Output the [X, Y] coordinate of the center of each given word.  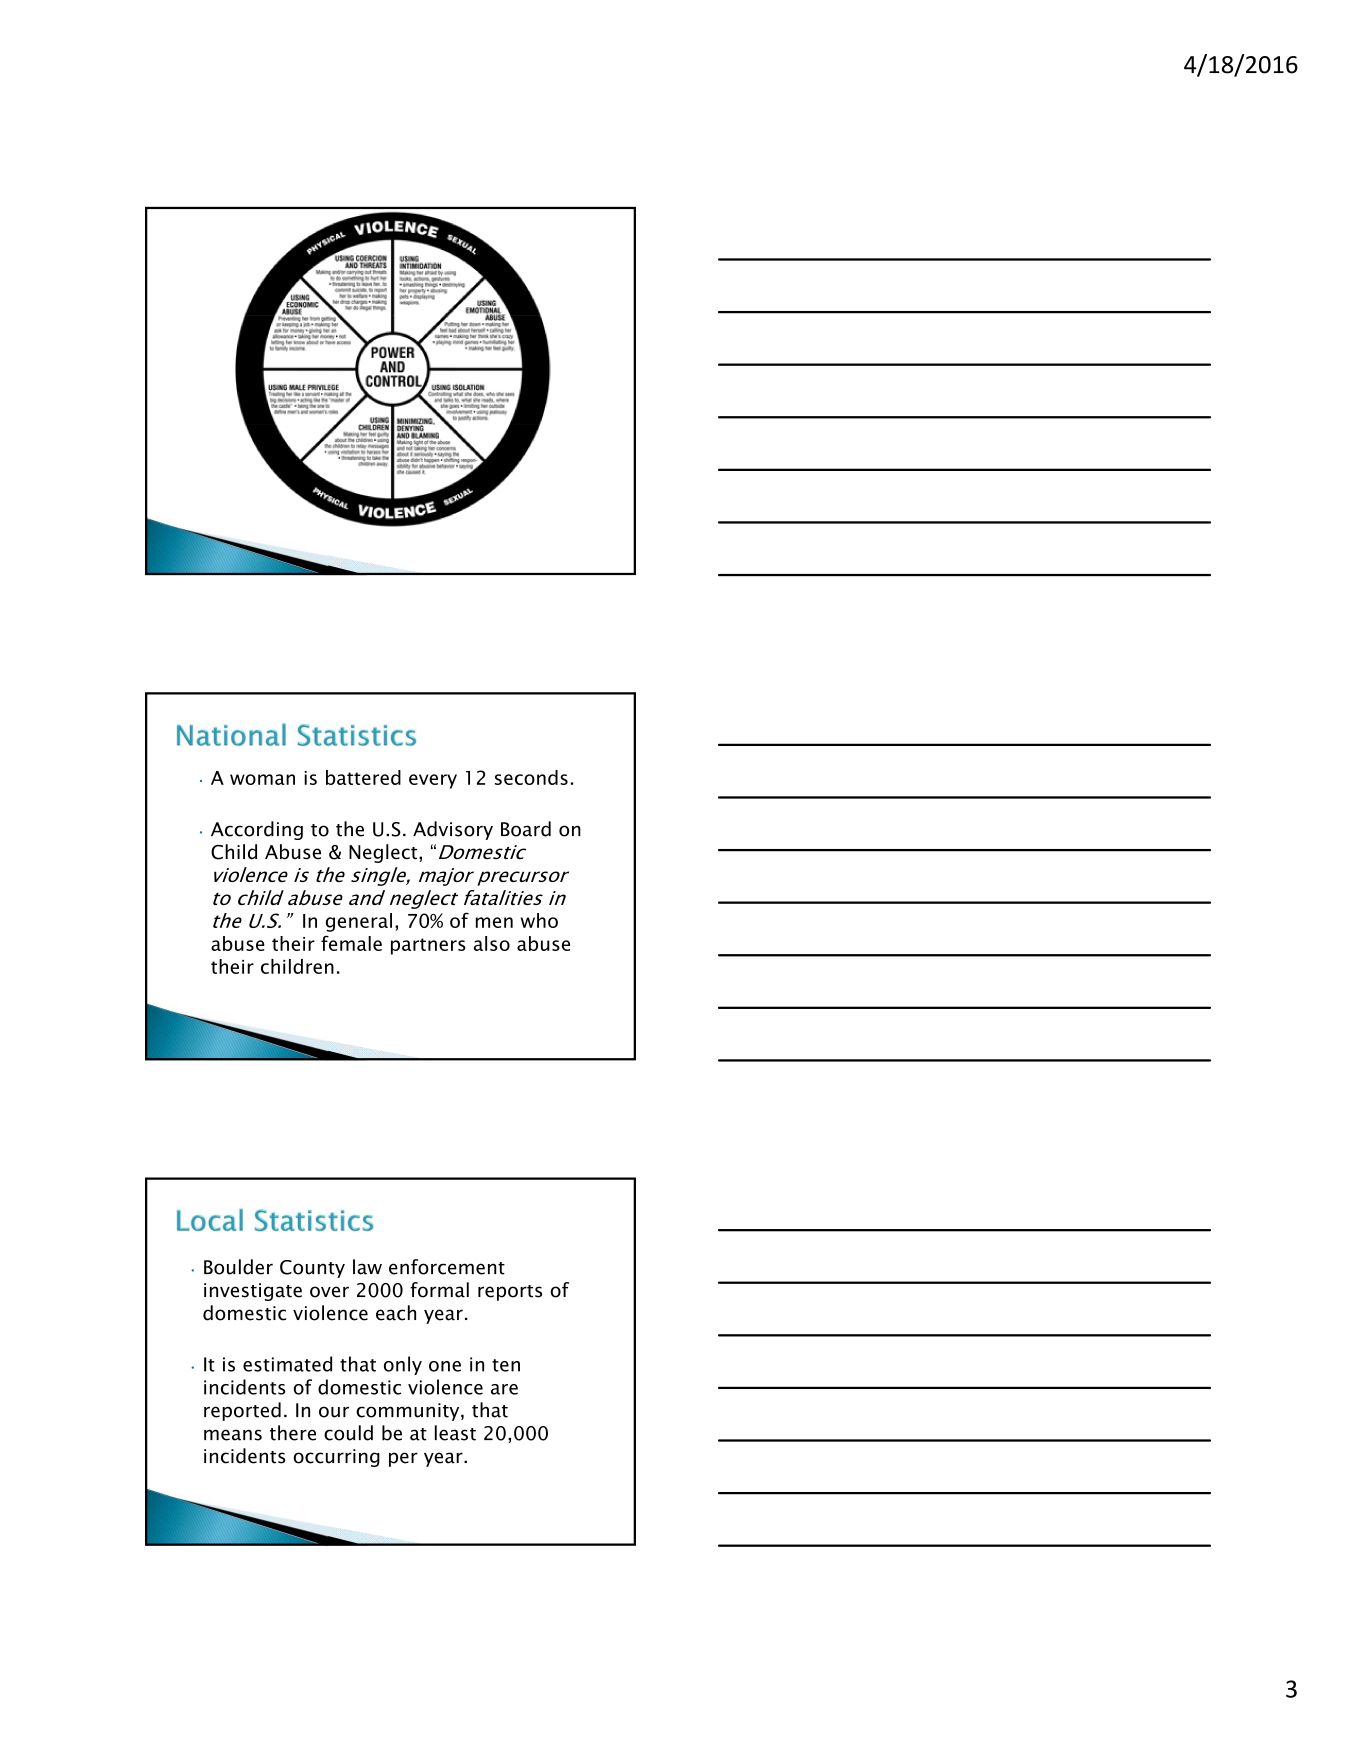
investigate [253, 1292]
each [396, 1313]
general [359, 922]
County [312, 1269]
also [492, 943]
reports [510, 1293]
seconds [531, 777]
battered [363, 777]
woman [262, 779]
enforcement [447, 1267]
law [367, 1267]
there [293, 1433]
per [403, 1459]
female [351, 943]
